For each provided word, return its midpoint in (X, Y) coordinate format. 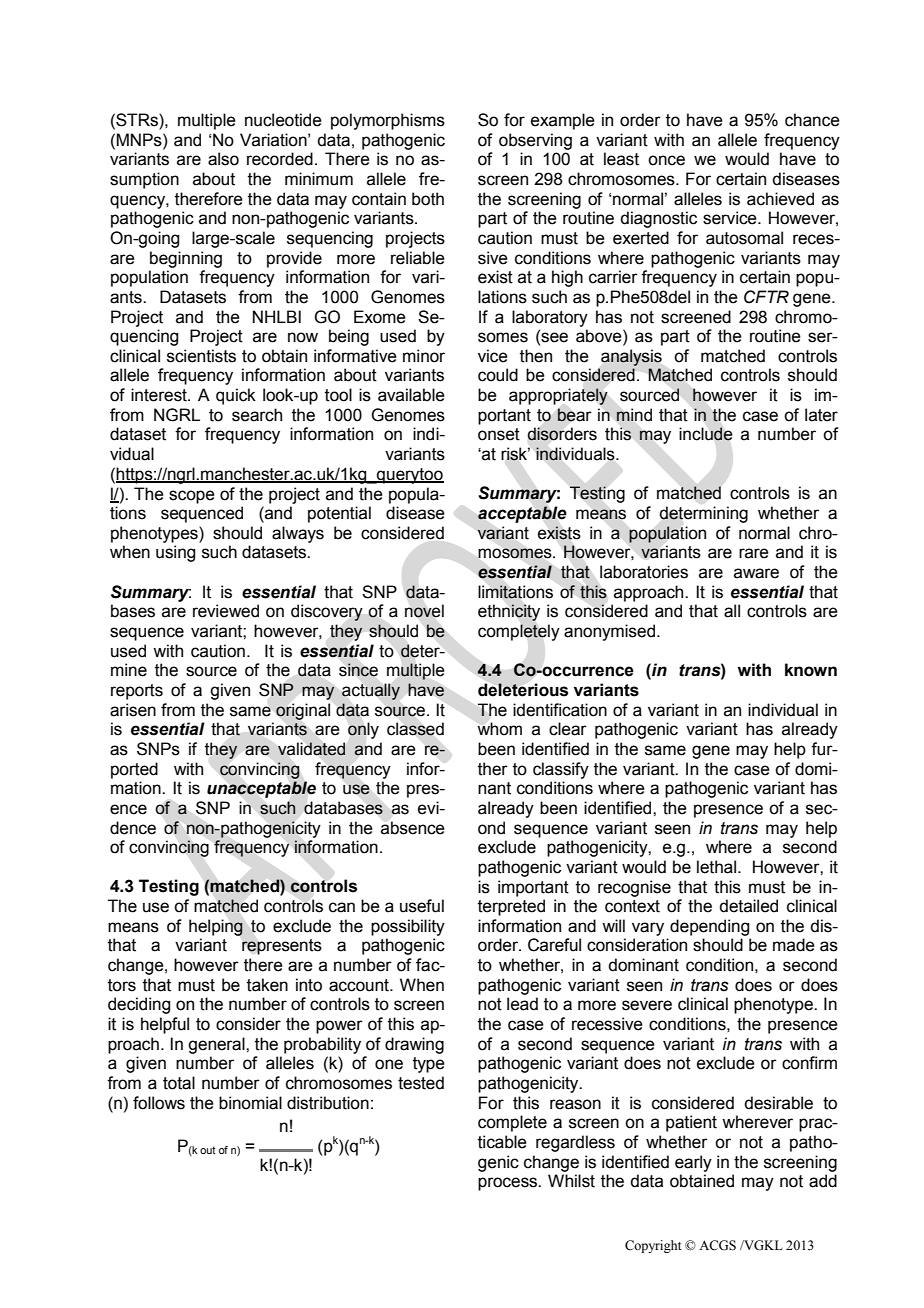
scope (192, 497)
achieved (780, 199)
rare (754, 553)
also (223, 159)
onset (499, 434)
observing (535, 141)
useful (422, 906)
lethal (716, 867)
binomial (250, 1103)
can (342, 907)
